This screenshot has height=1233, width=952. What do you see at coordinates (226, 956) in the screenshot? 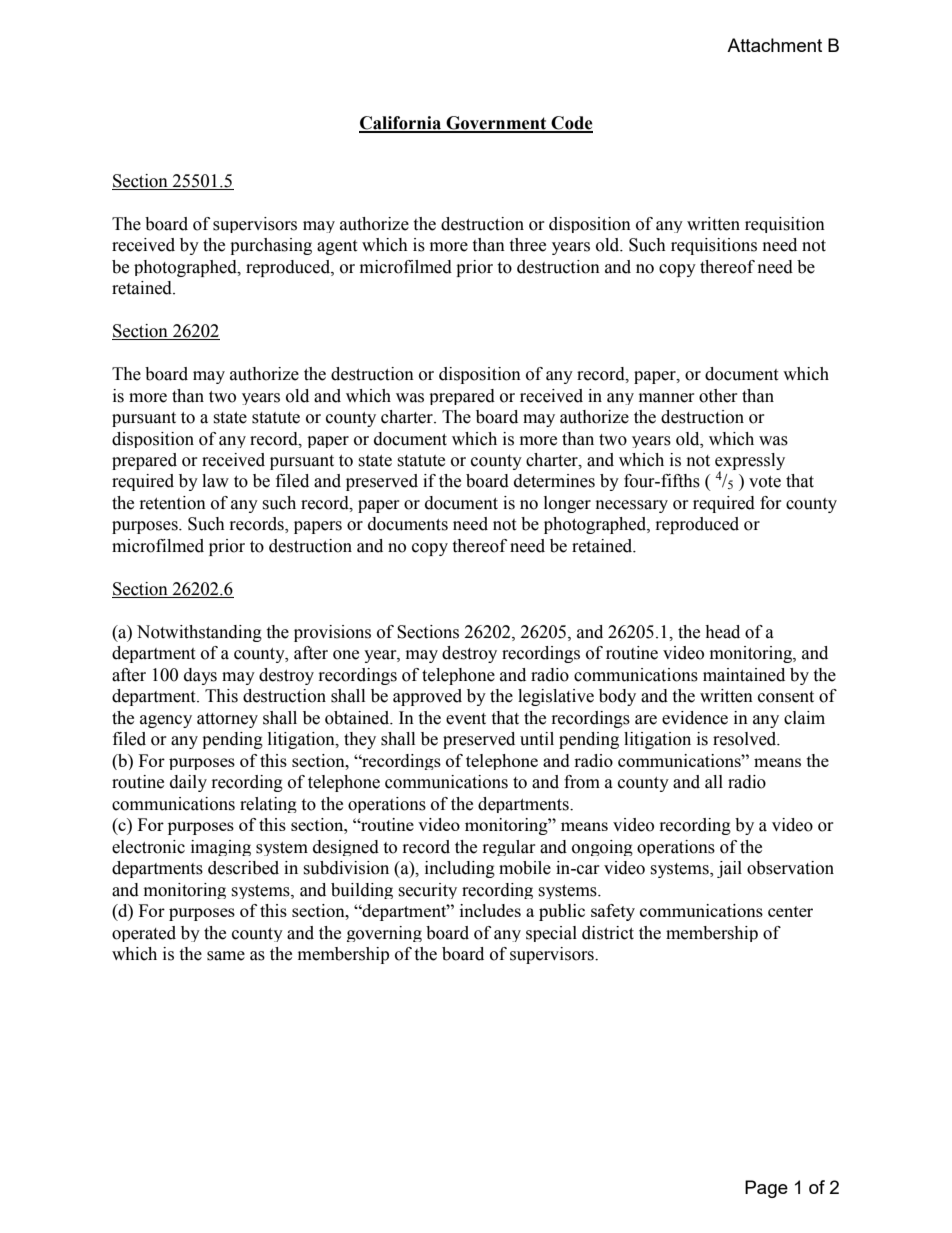
I see `same` at bounding box center [226, 956].
